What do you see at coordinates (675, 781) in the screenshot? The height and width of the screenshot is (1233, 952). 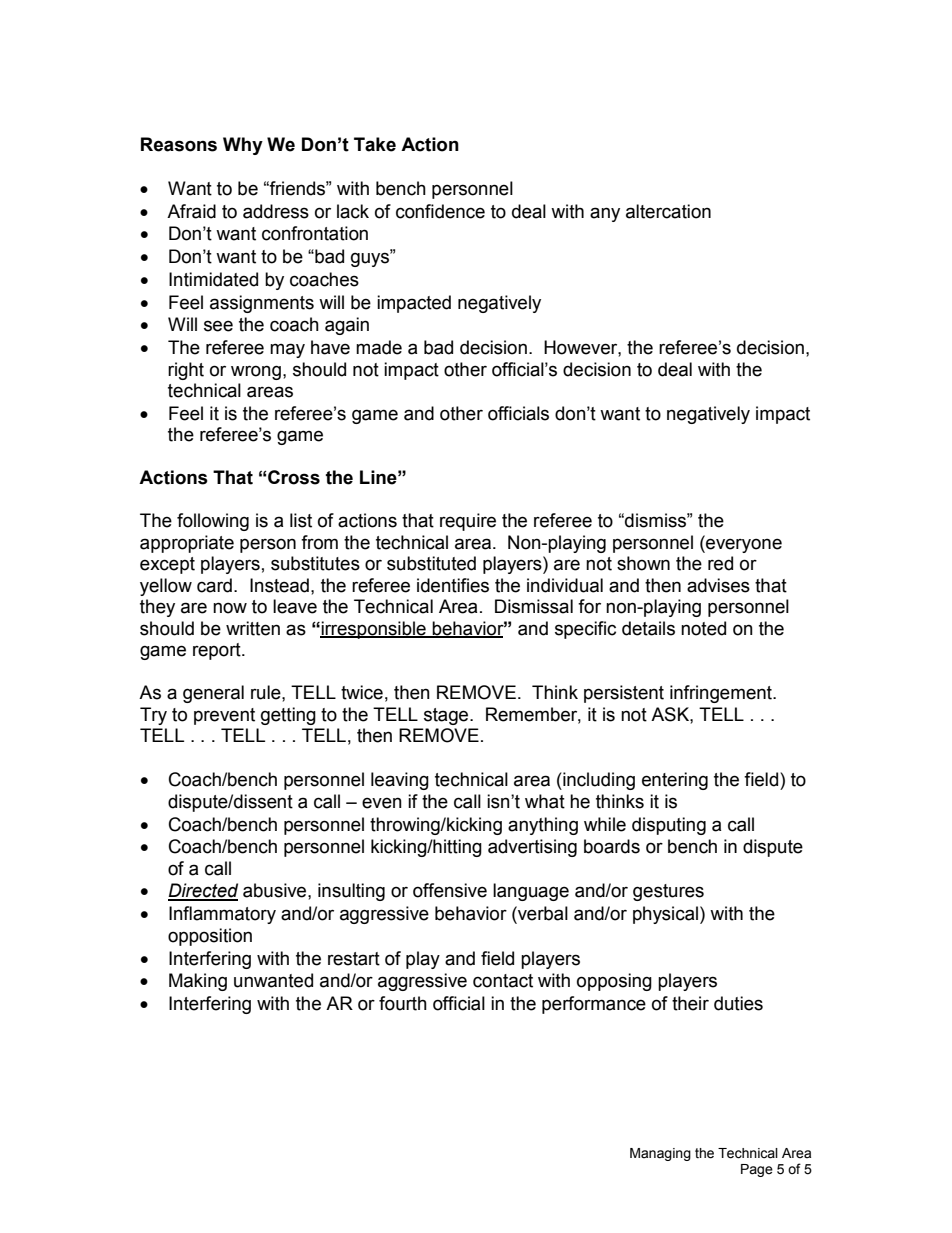 I see `entering` at bounding box center [675, 781].
